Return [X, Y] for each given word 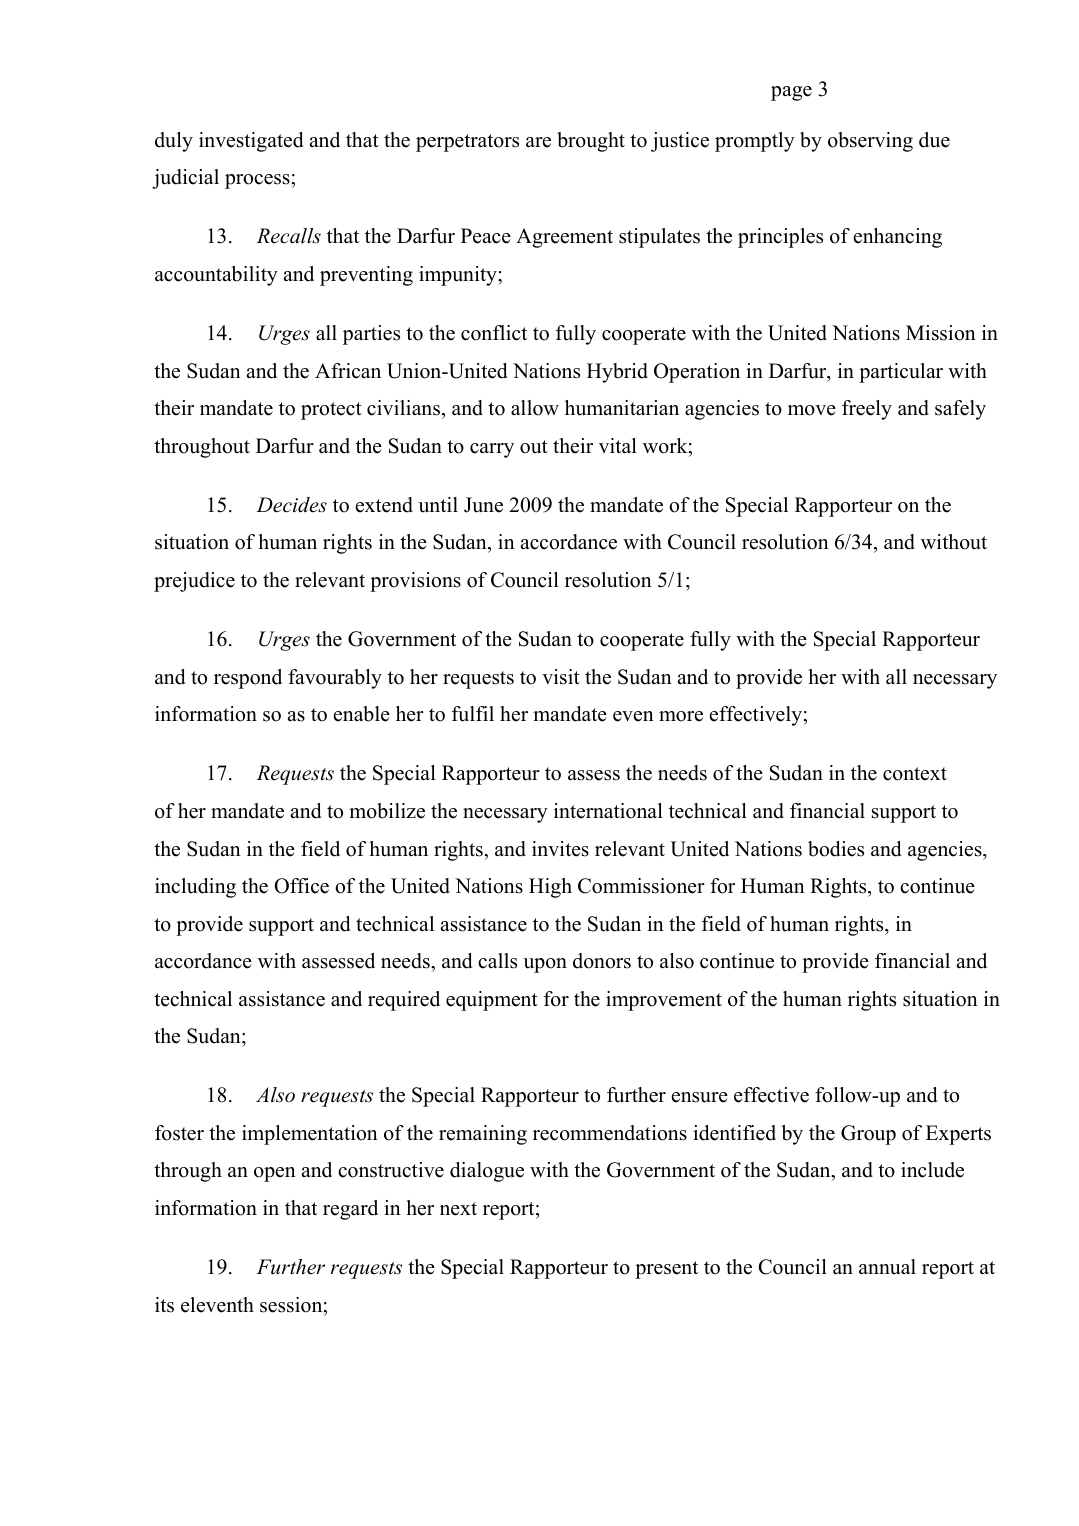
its [164, 1305]
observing [870, 142]
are [538, 142]
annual [887, 1267]
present [666, 1270]
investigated [251, 142]
